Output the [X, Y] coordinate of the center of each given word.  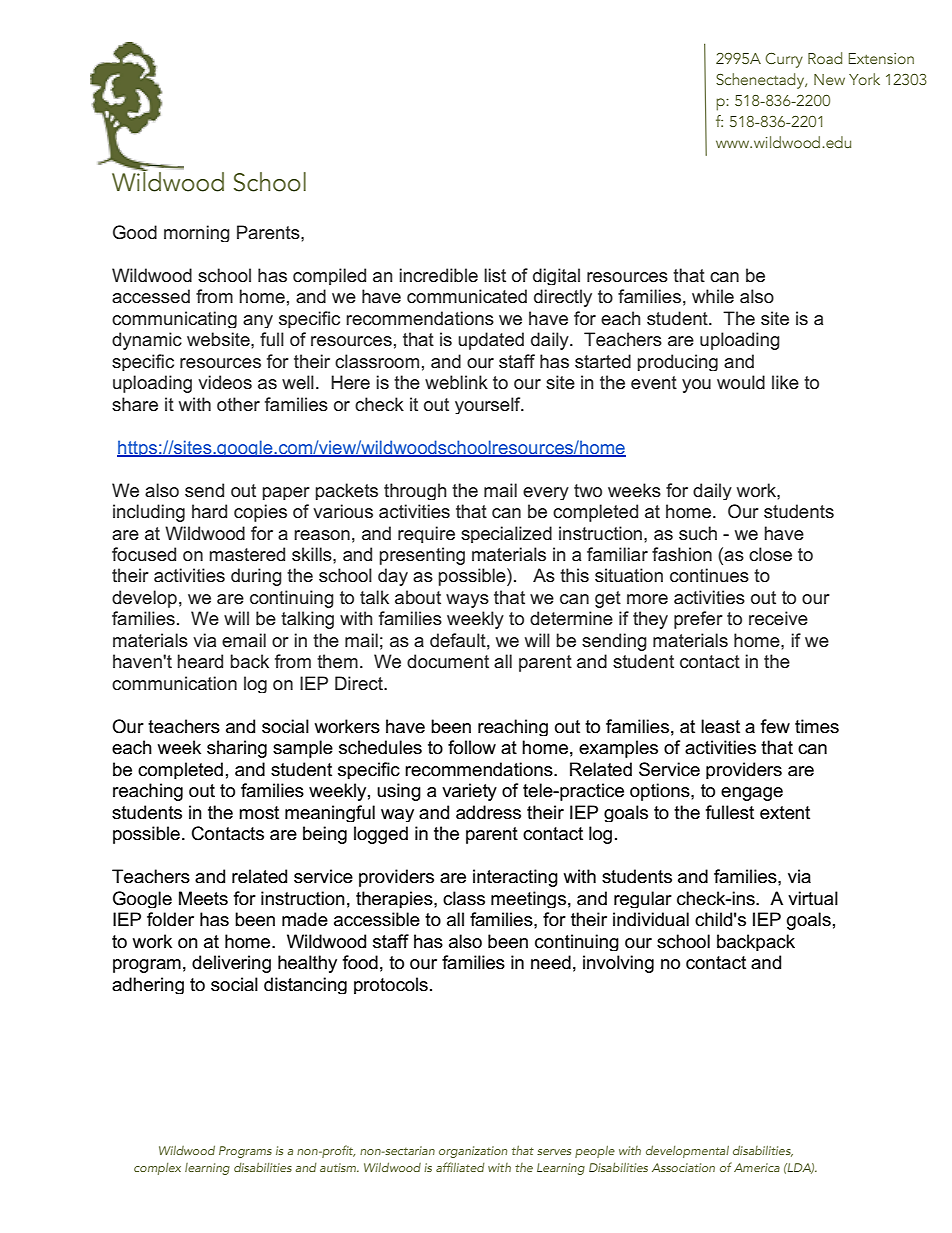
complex [157, 1169]
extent [785, 813]
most [259, 813]
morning [197, 233]
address [488, 812]
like [785, 382]
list [495, 275]
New [829, 79]
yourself [489, 405]
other [238, 404]
